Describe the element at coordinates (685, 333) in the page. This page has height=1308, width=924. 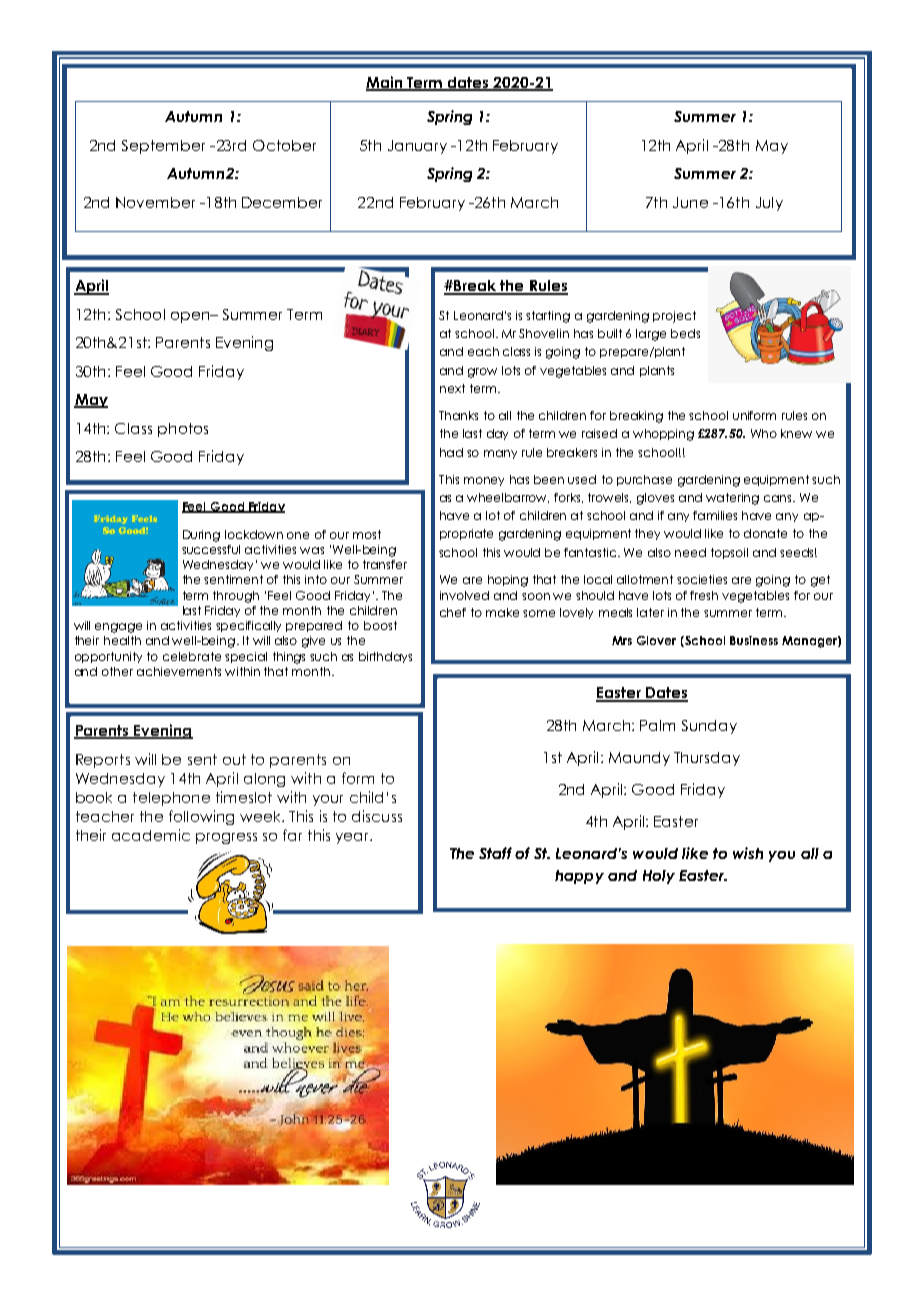
I see `beds` at that location.
